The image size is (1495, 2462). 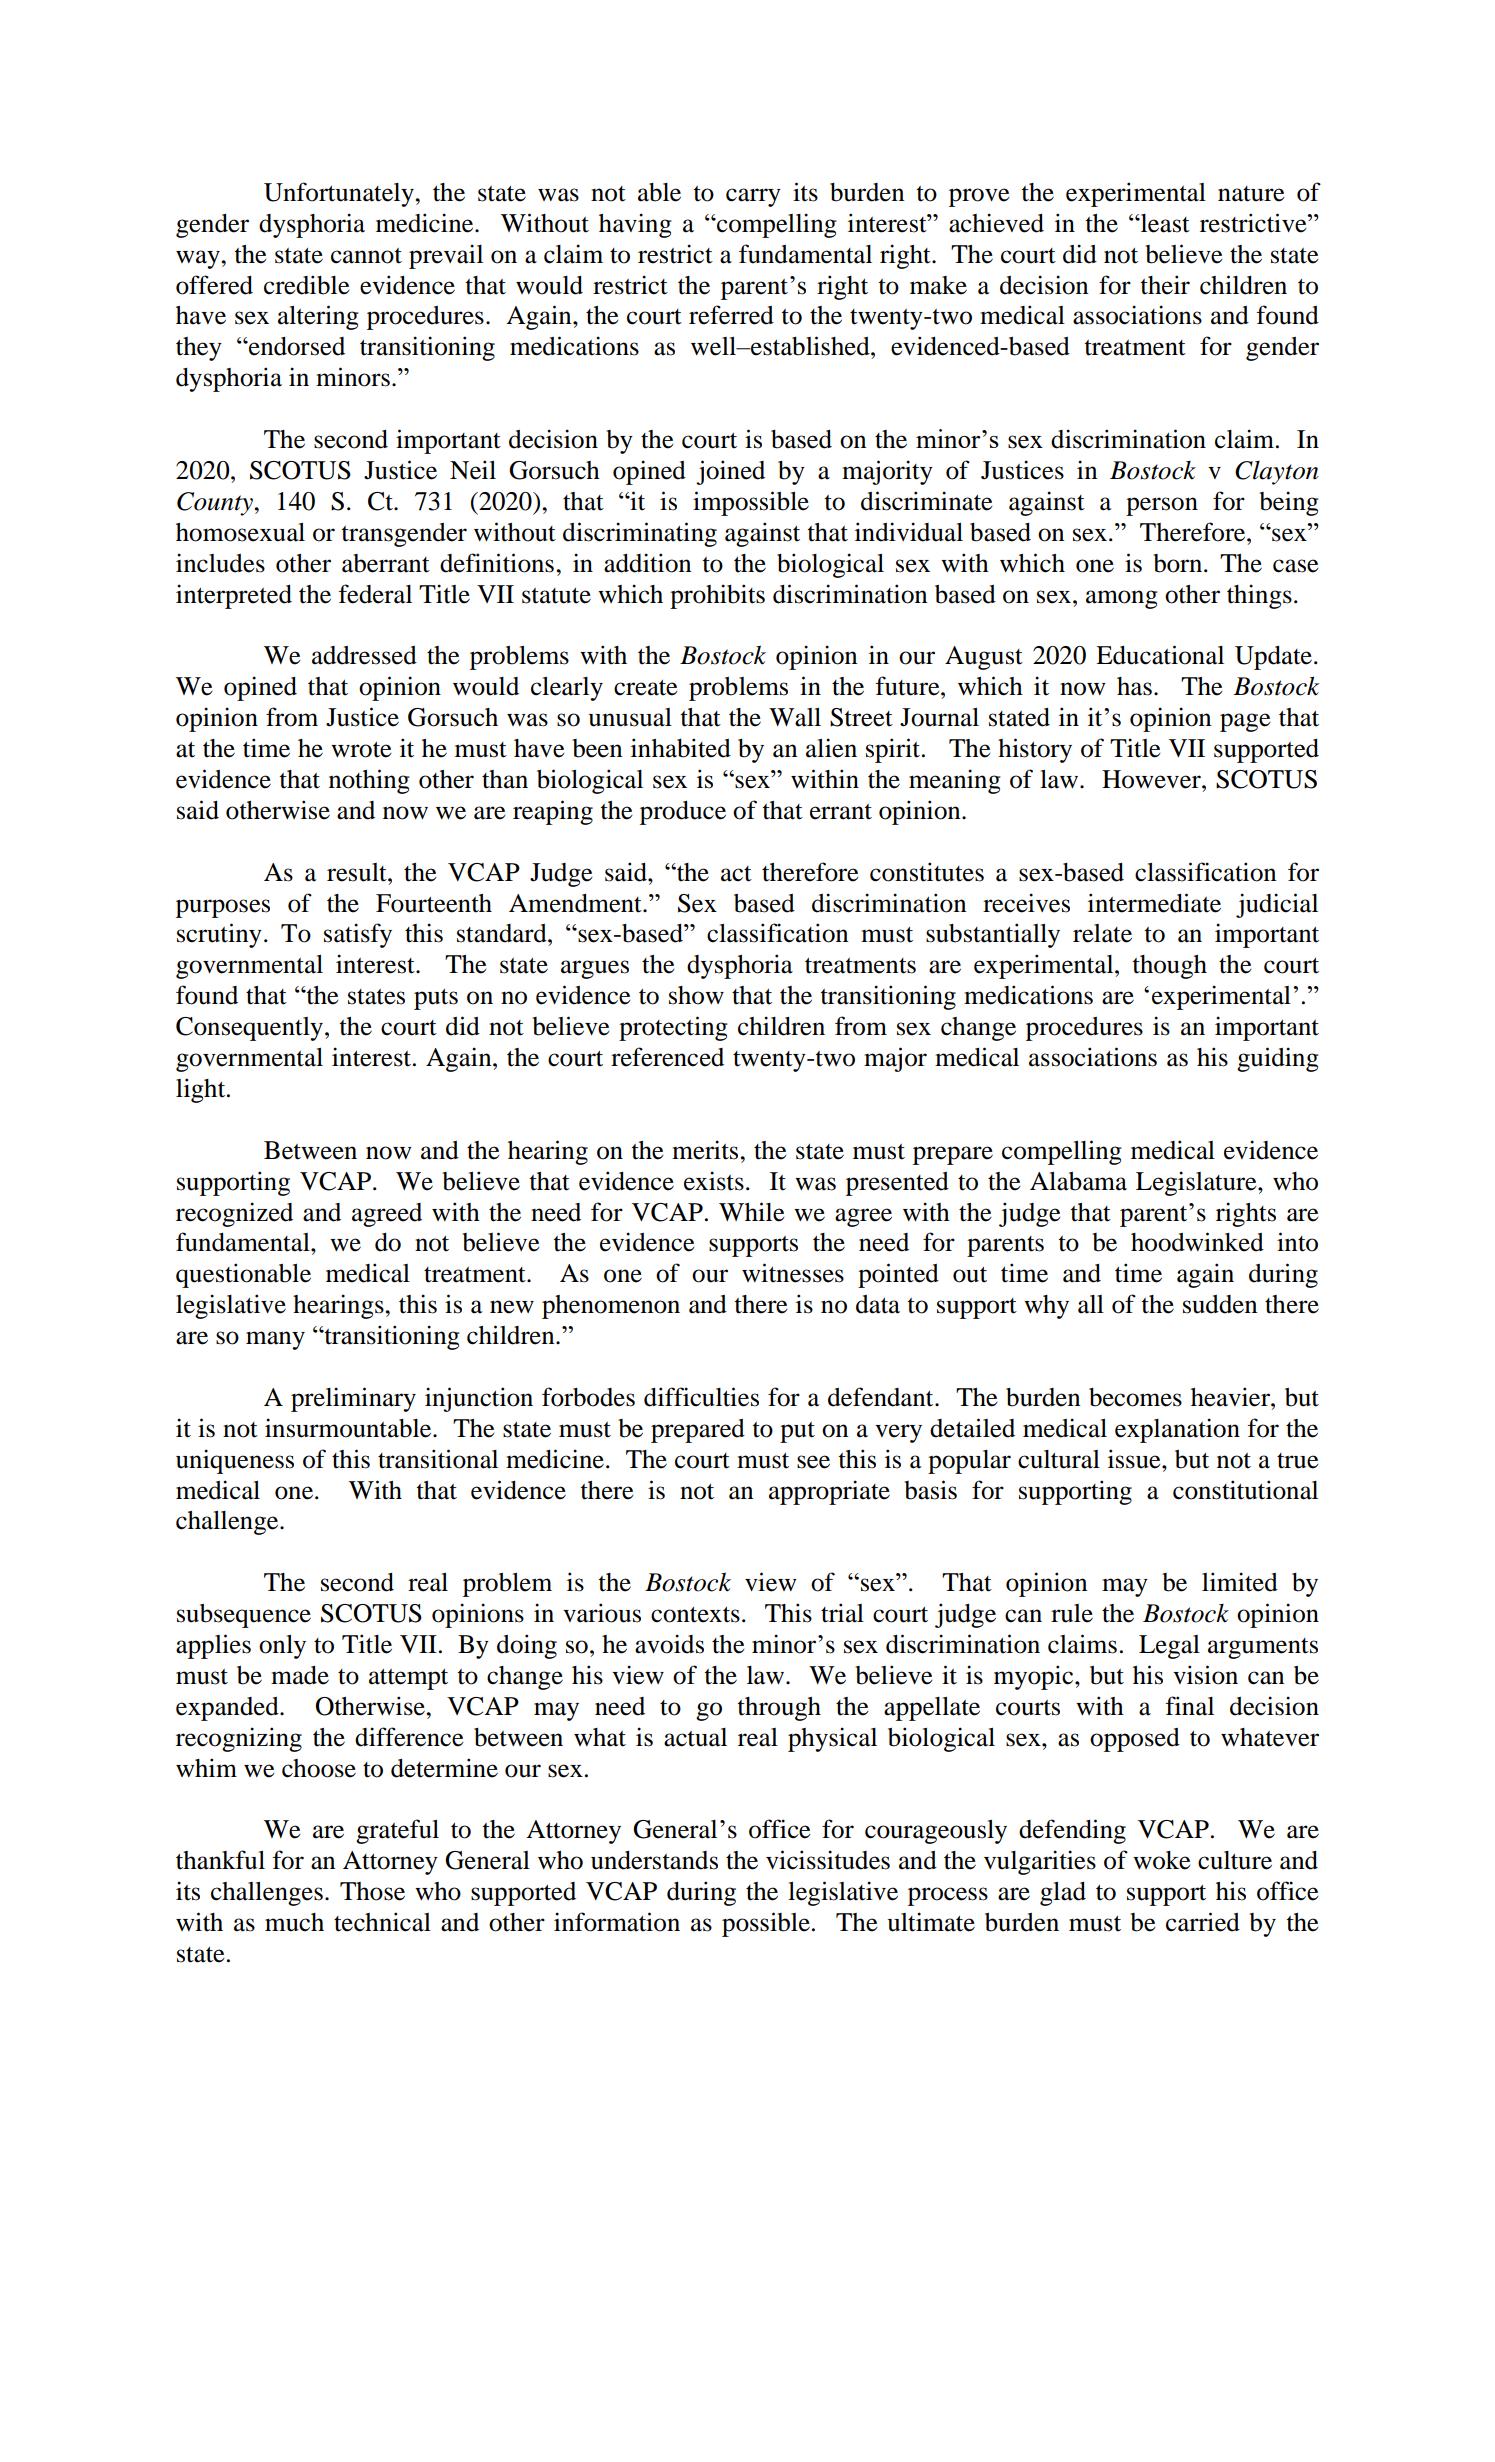 What do you see at coordinates (372, 1891) in the image?
I see `Those` at bounding box center [372, 1891].
